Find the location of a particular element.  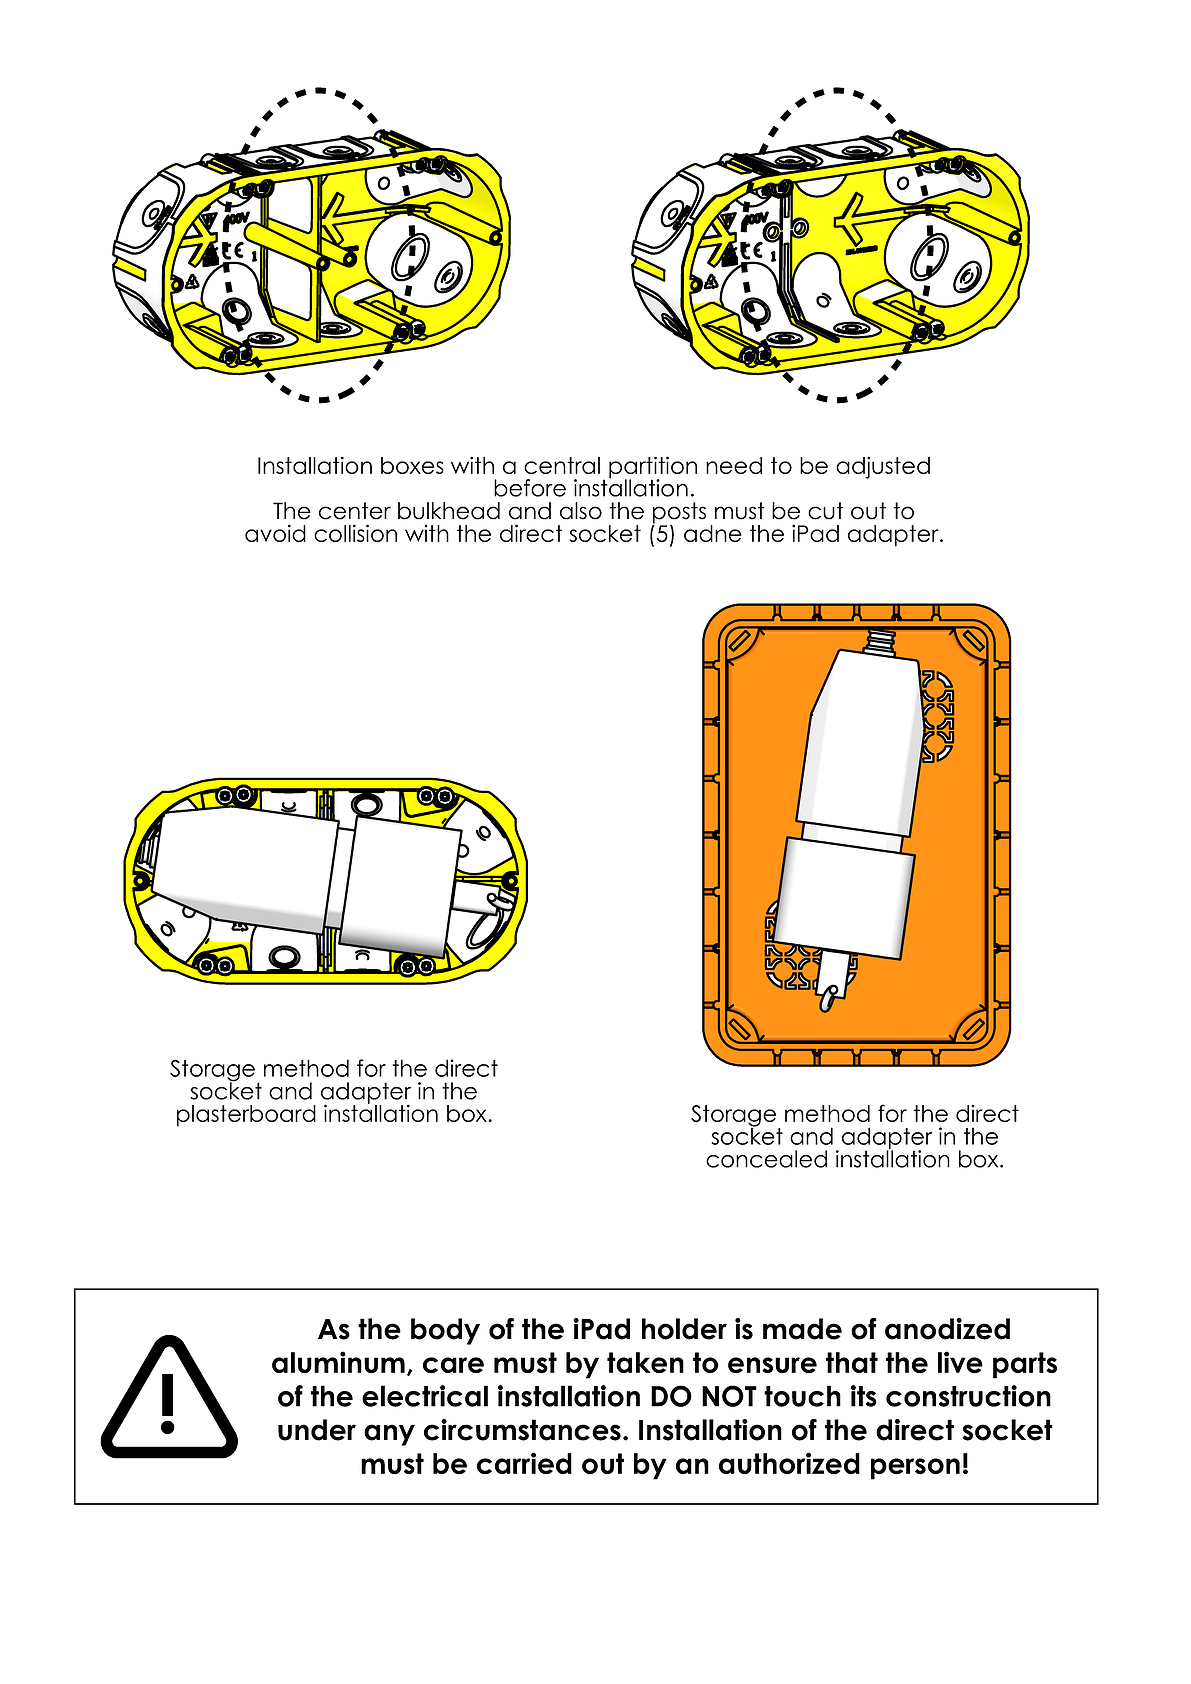

adjusted is located at coordinates (883, 467).
